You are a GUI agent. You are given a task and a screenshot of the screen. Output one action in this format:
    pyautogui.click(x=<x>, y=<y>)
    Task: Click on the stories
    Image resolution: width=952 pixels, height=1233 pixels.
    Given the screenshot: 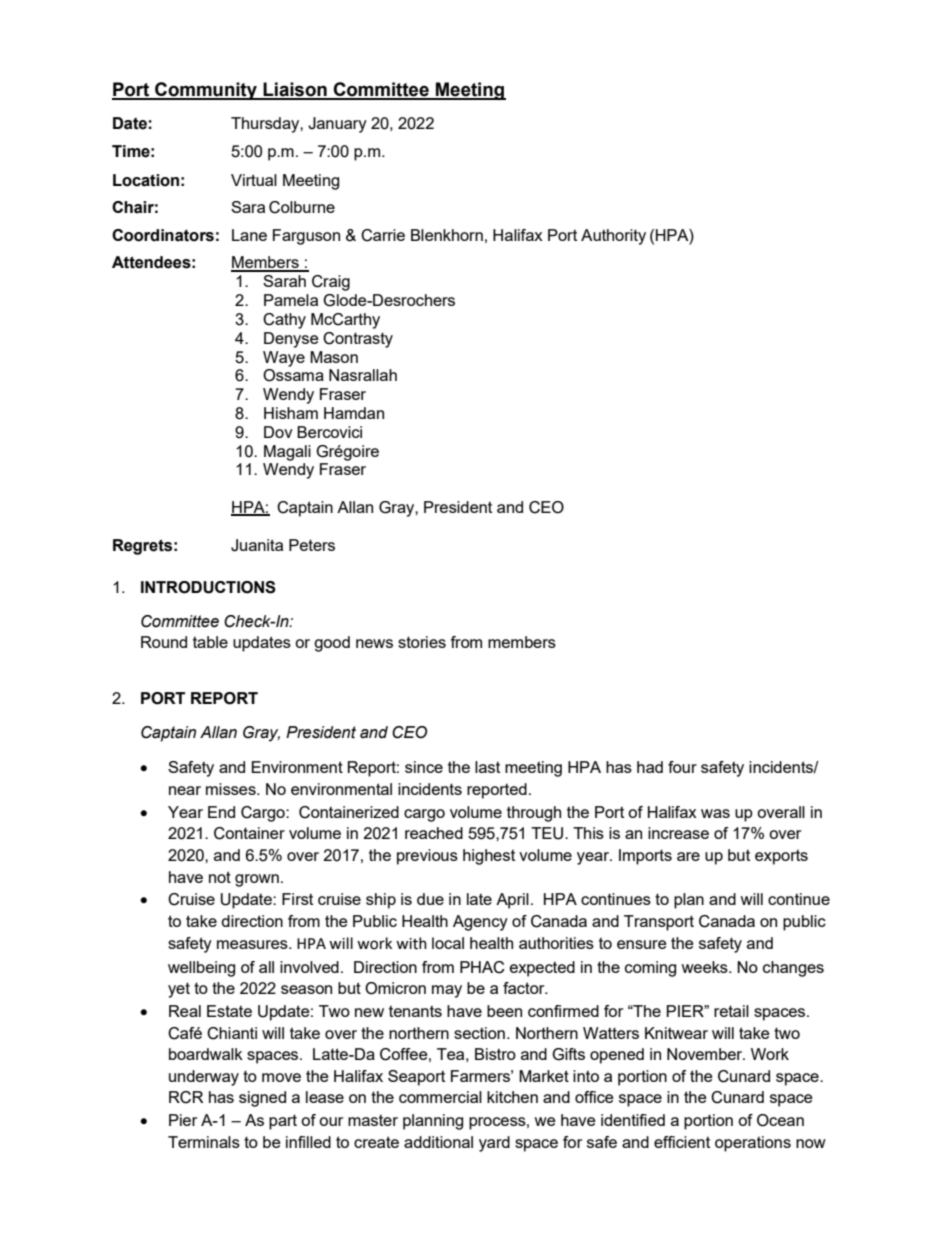 What is the action you would take?
    pyautogui.click(x=422, y=642)
